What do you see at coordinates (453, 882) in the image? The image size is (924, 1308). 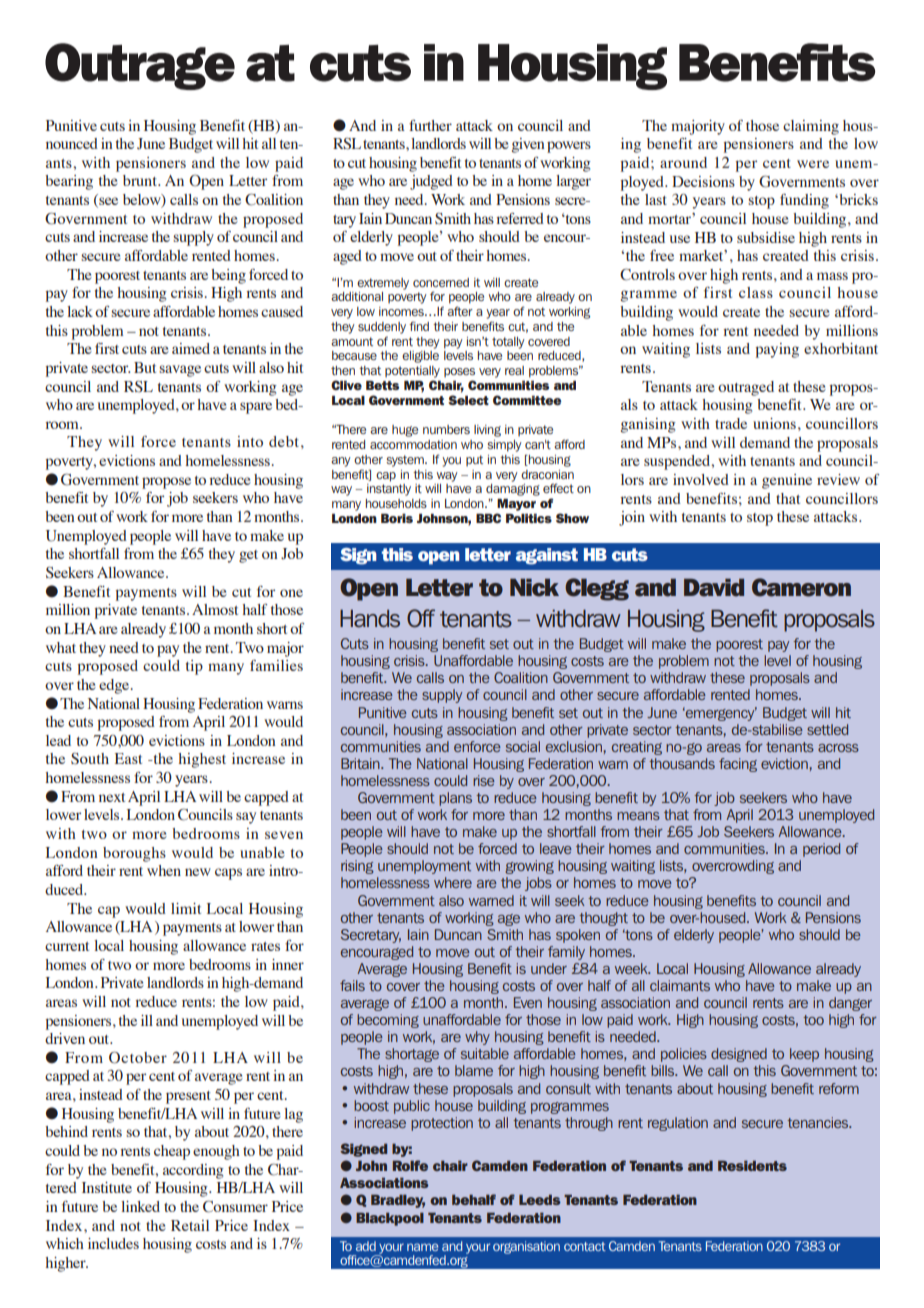 I see `where` at bounding box center [453, 882].
